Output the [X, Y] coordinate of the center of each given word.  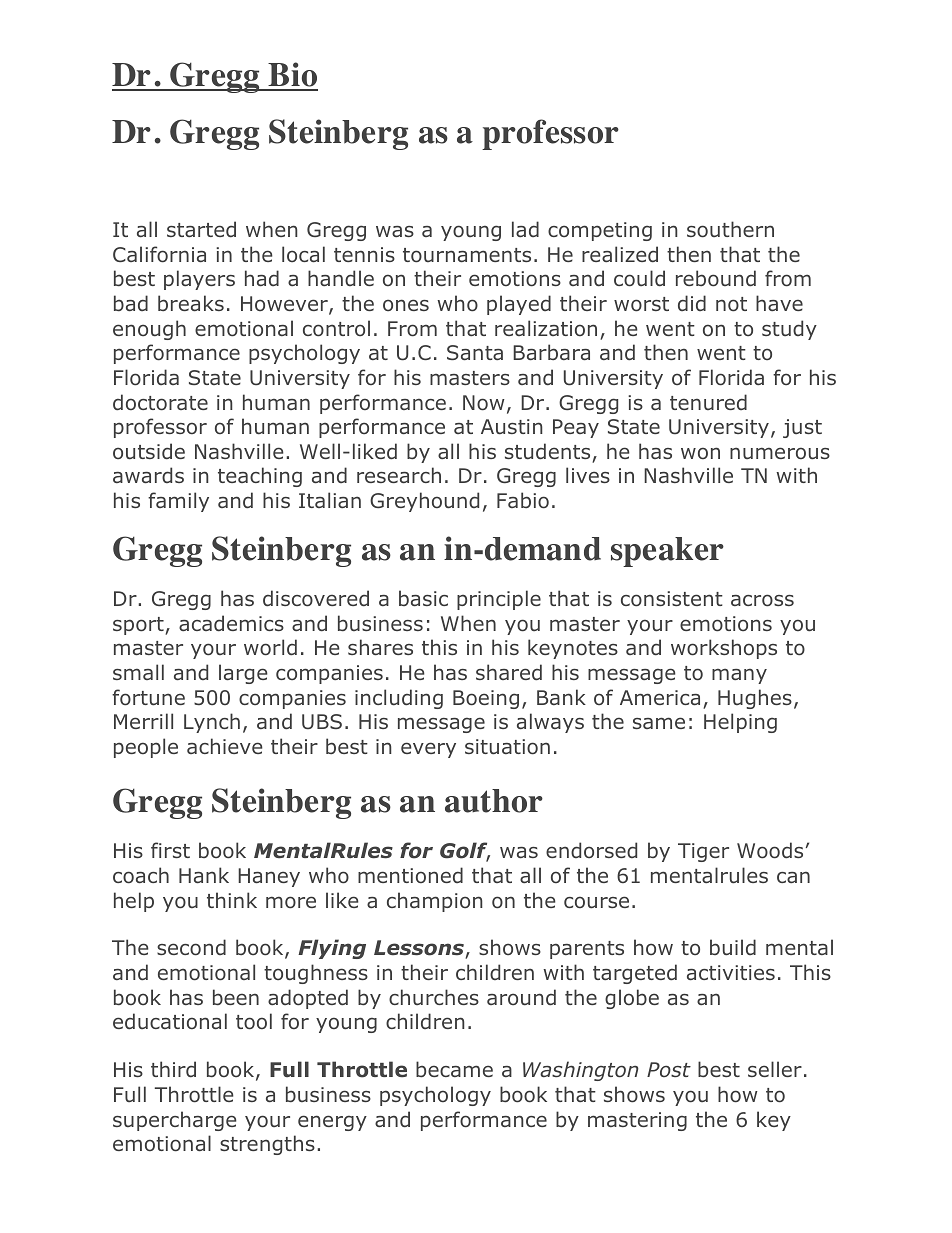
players [199, 280]
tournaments [467, 255]
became [454, 1069]
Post [669, 1069]
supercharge [175, 1121]
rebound [716, 278]
